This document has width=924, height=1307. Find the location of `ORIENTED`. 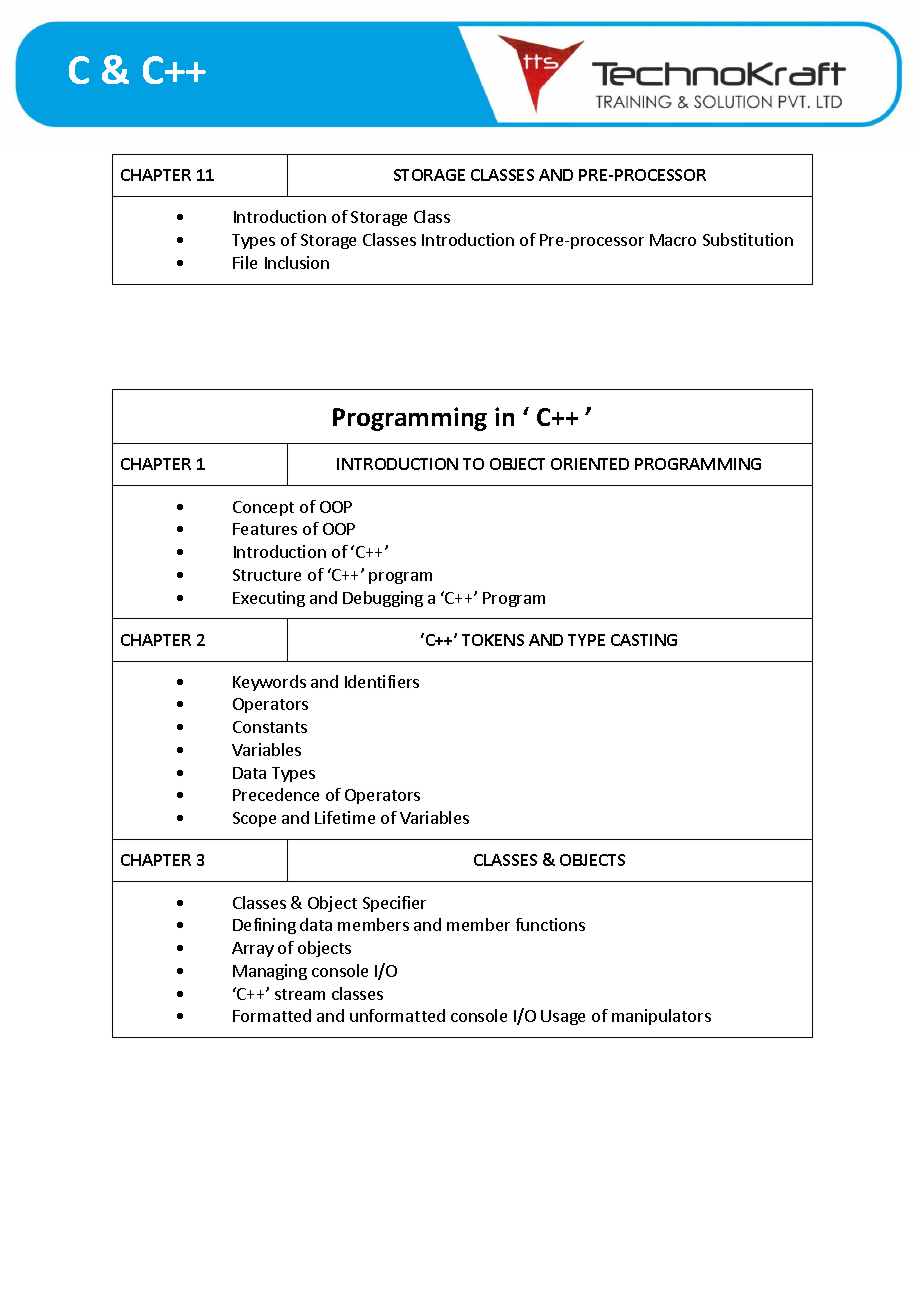

ORIENTED is located at coordinates (590, 464).
